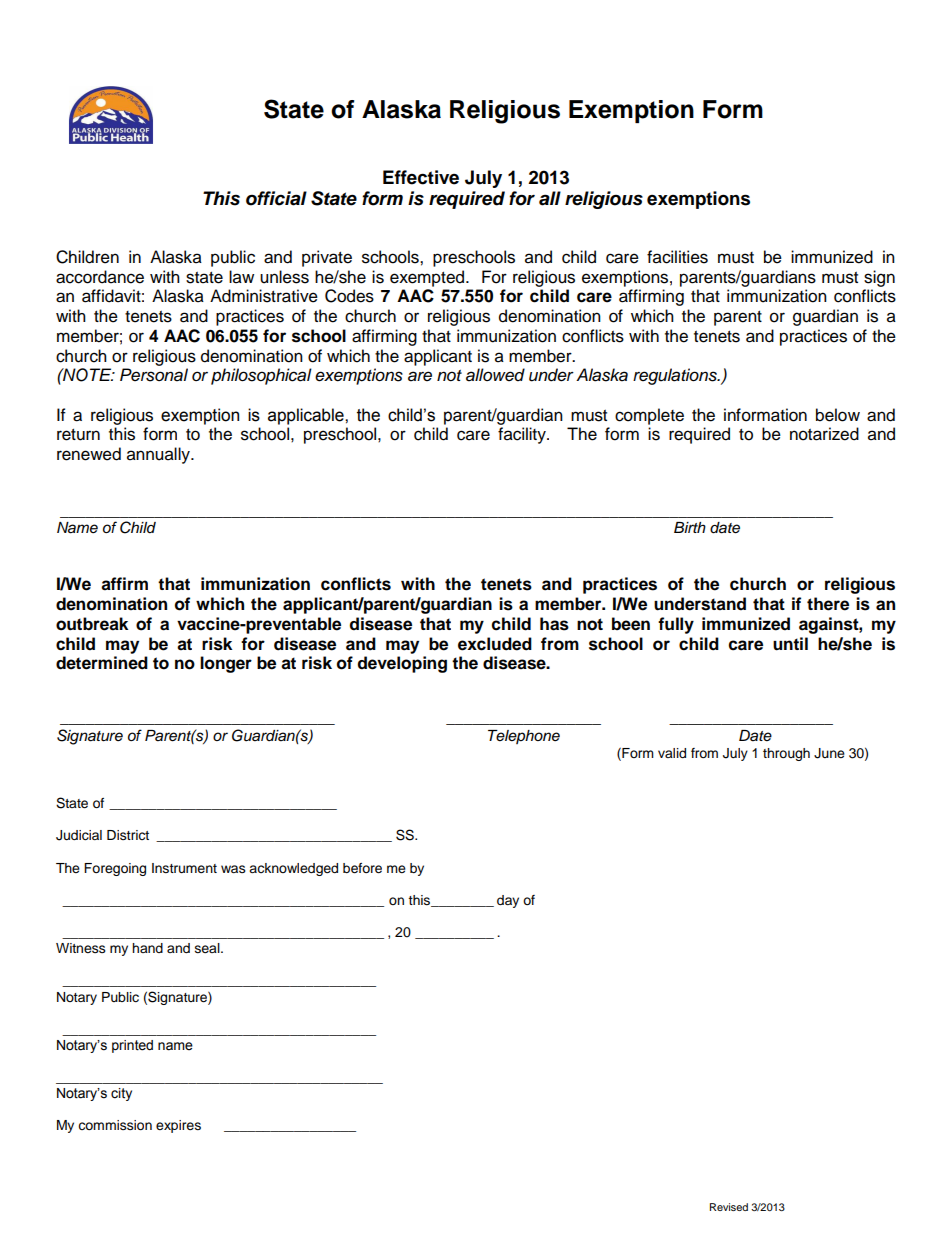 This page has height=1233, width=952. I want to click on expires, so click(178, 1126).
